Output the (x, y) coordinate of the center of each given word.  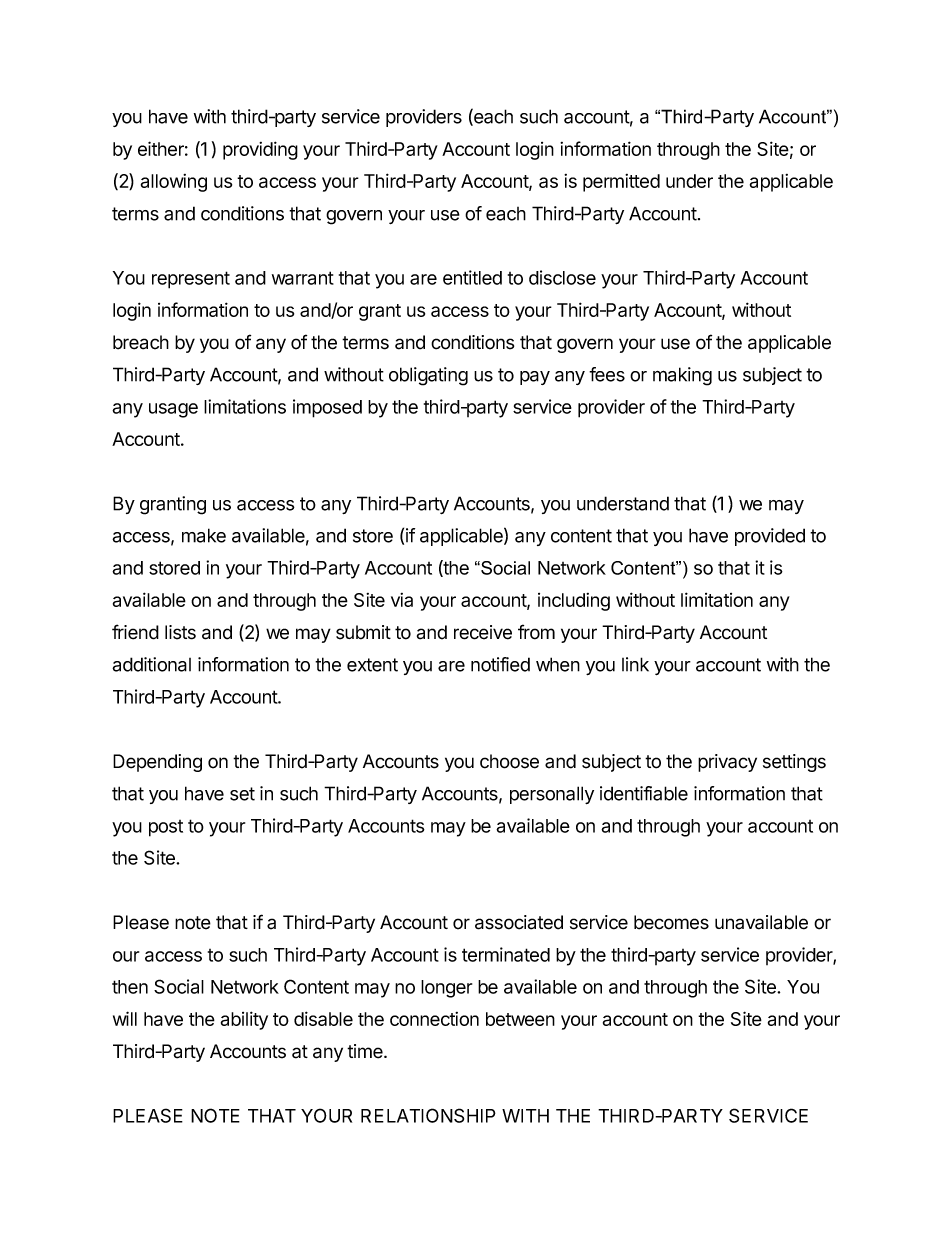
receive (483, 632)
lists (180, 632)
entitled (472, 277)
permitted (621, 183)
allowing (174, 183)
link (635, 664)
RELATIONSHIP (428, 1115)
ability (244, 1020)
